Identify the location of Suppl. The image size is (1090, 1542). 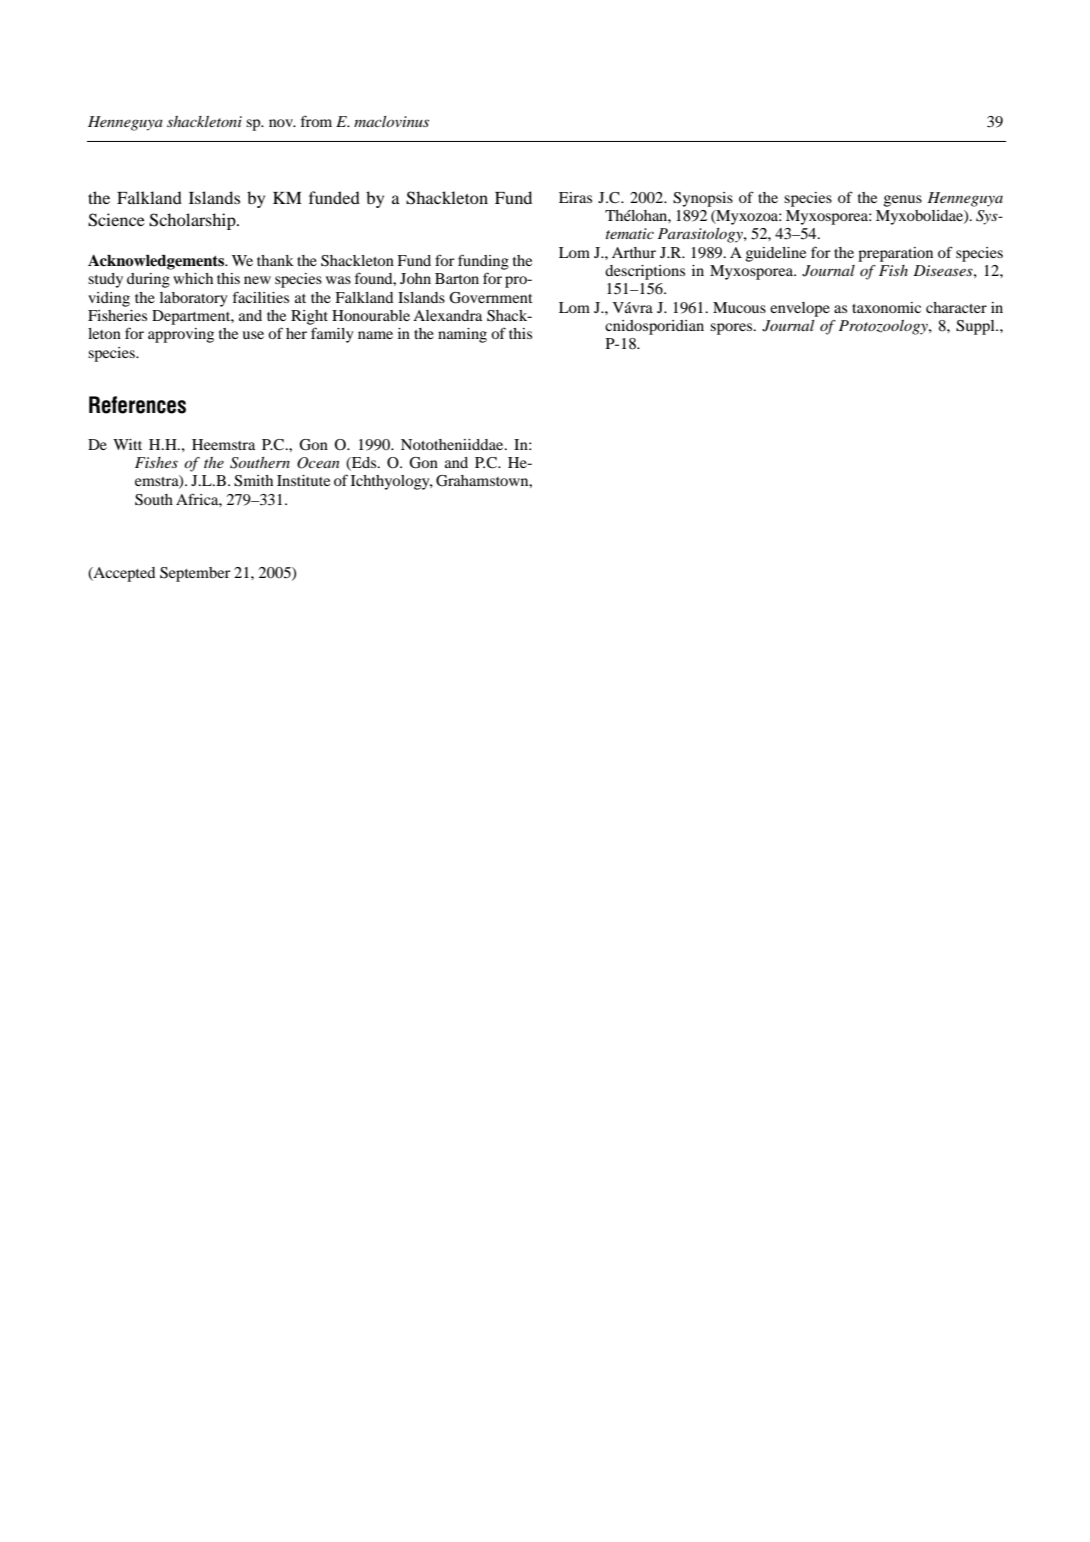
(976, 327).
